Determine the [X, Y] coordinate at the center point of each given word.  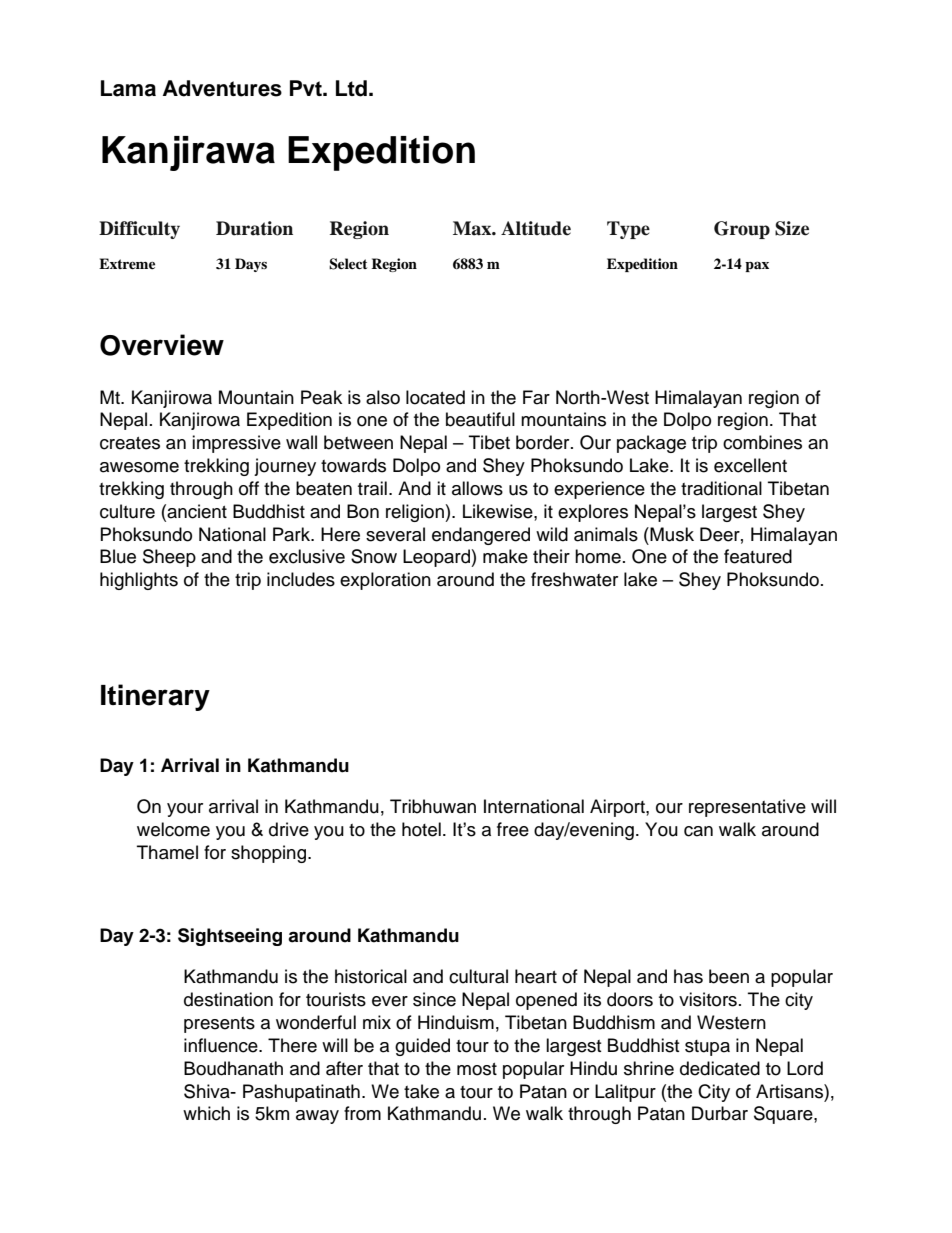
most [477, 1069]
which [206, 1113]
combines [762, 442]
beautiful [480, 419]
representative [747, 808]
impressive [236, 444]
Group [742, 230]
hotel [421, 829]
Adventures [222, 88]
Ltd [351, 88]
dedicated [720, 1068]
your [185, 810]
